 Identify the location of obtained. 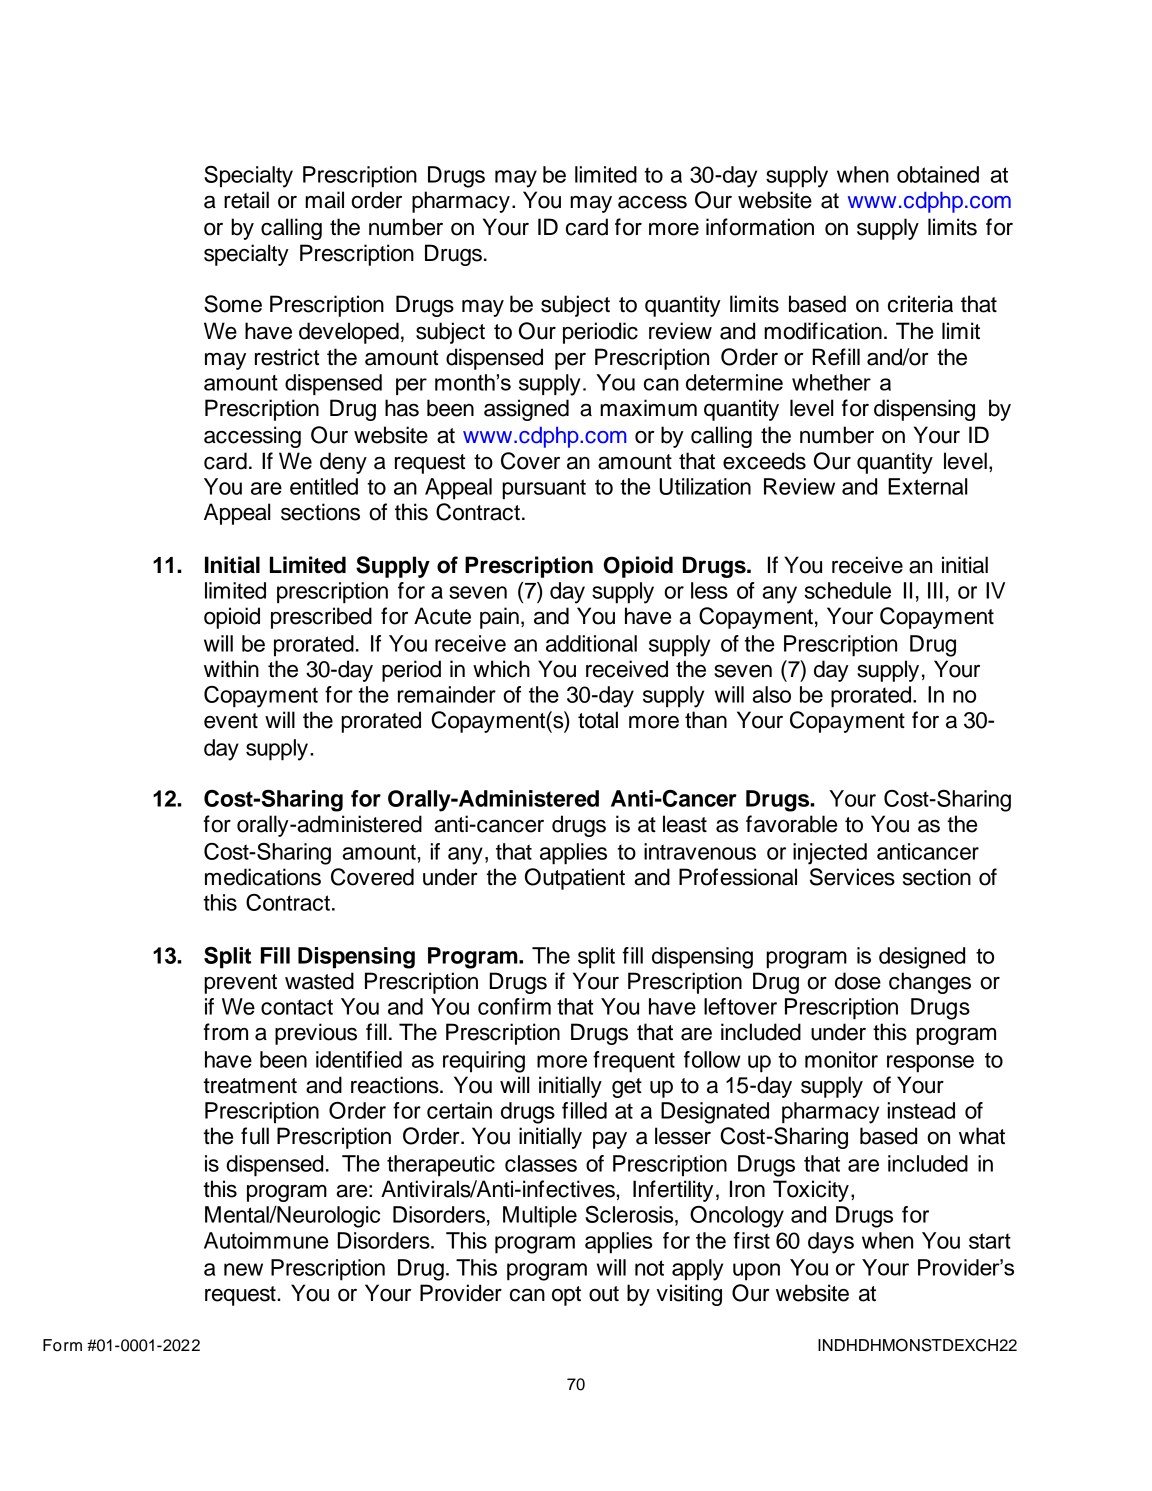
(938, 174).
